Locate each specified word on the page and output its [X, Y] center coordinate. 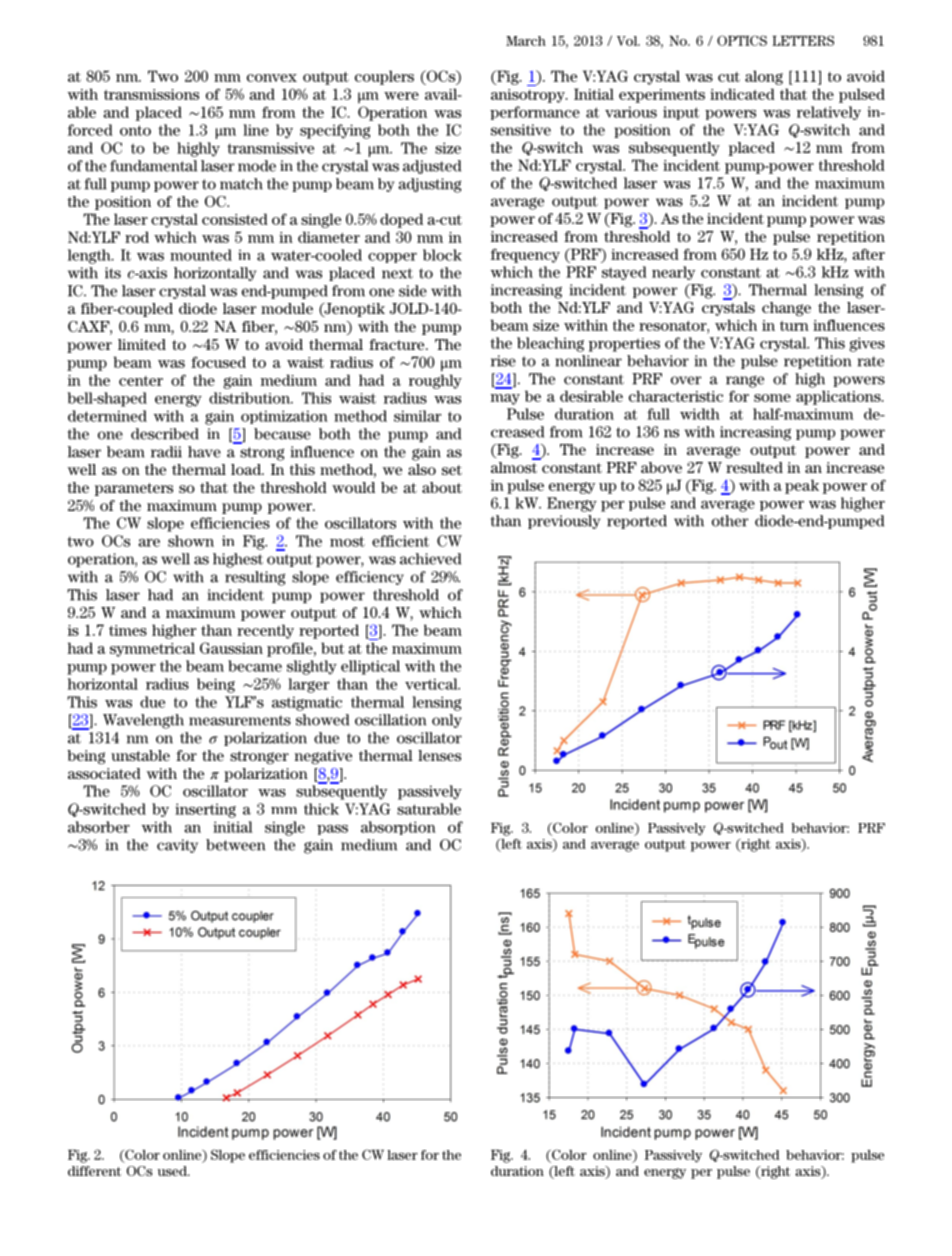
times [128, 630]
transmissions [151, 94]
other [730, 521]
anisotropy [529, 96]
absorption [398, 828]
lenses [439, 755]
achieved [430, 559]
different [94, 1171]
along [764, 77]
